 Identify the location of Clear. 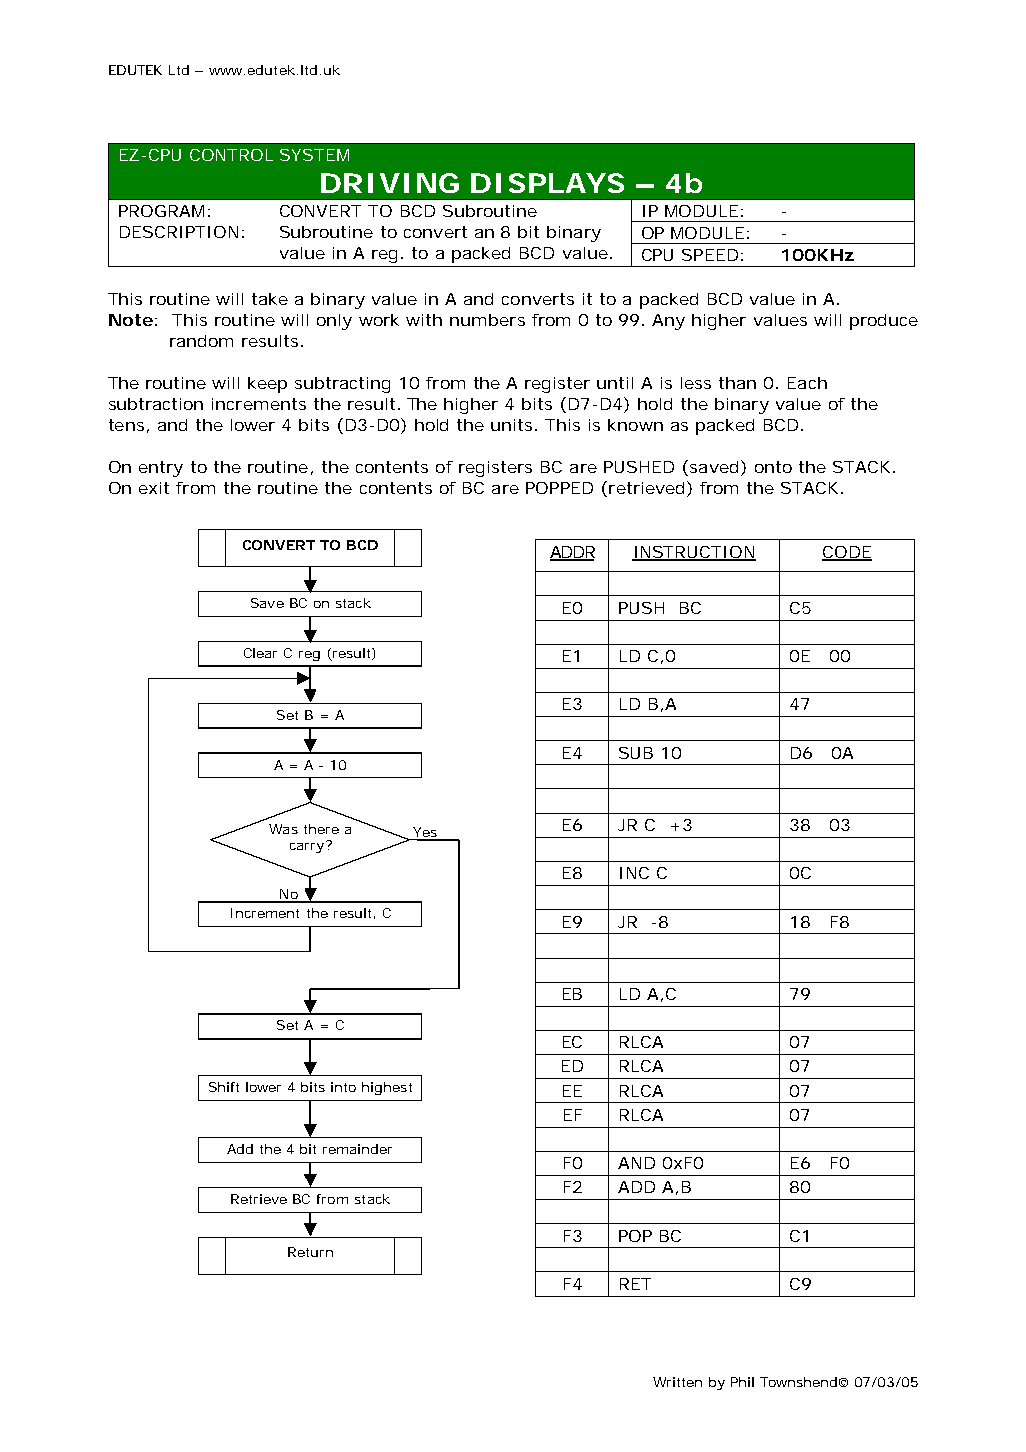
(260, 653).
